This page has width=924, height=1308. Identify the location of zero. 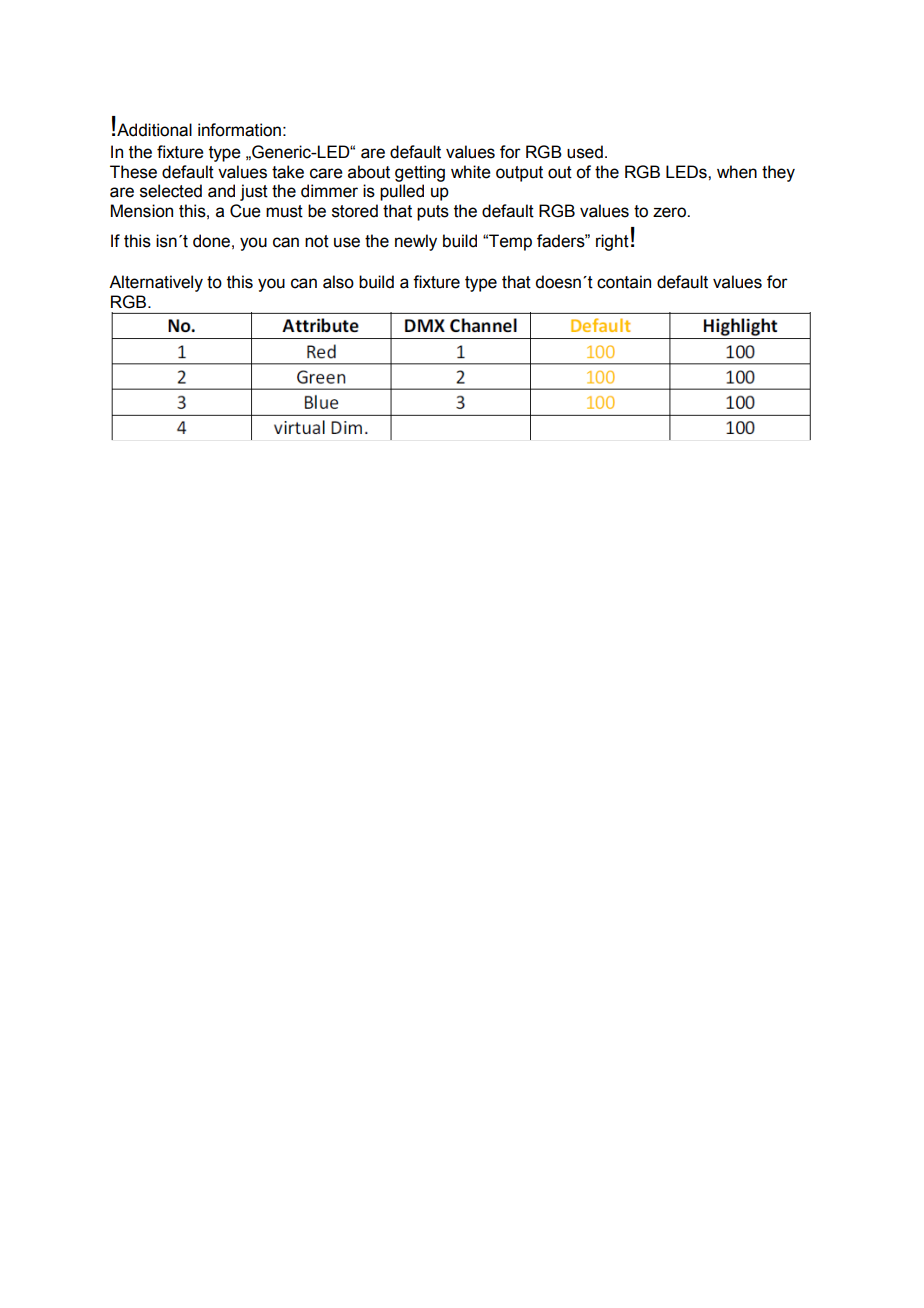
(670, 212).
